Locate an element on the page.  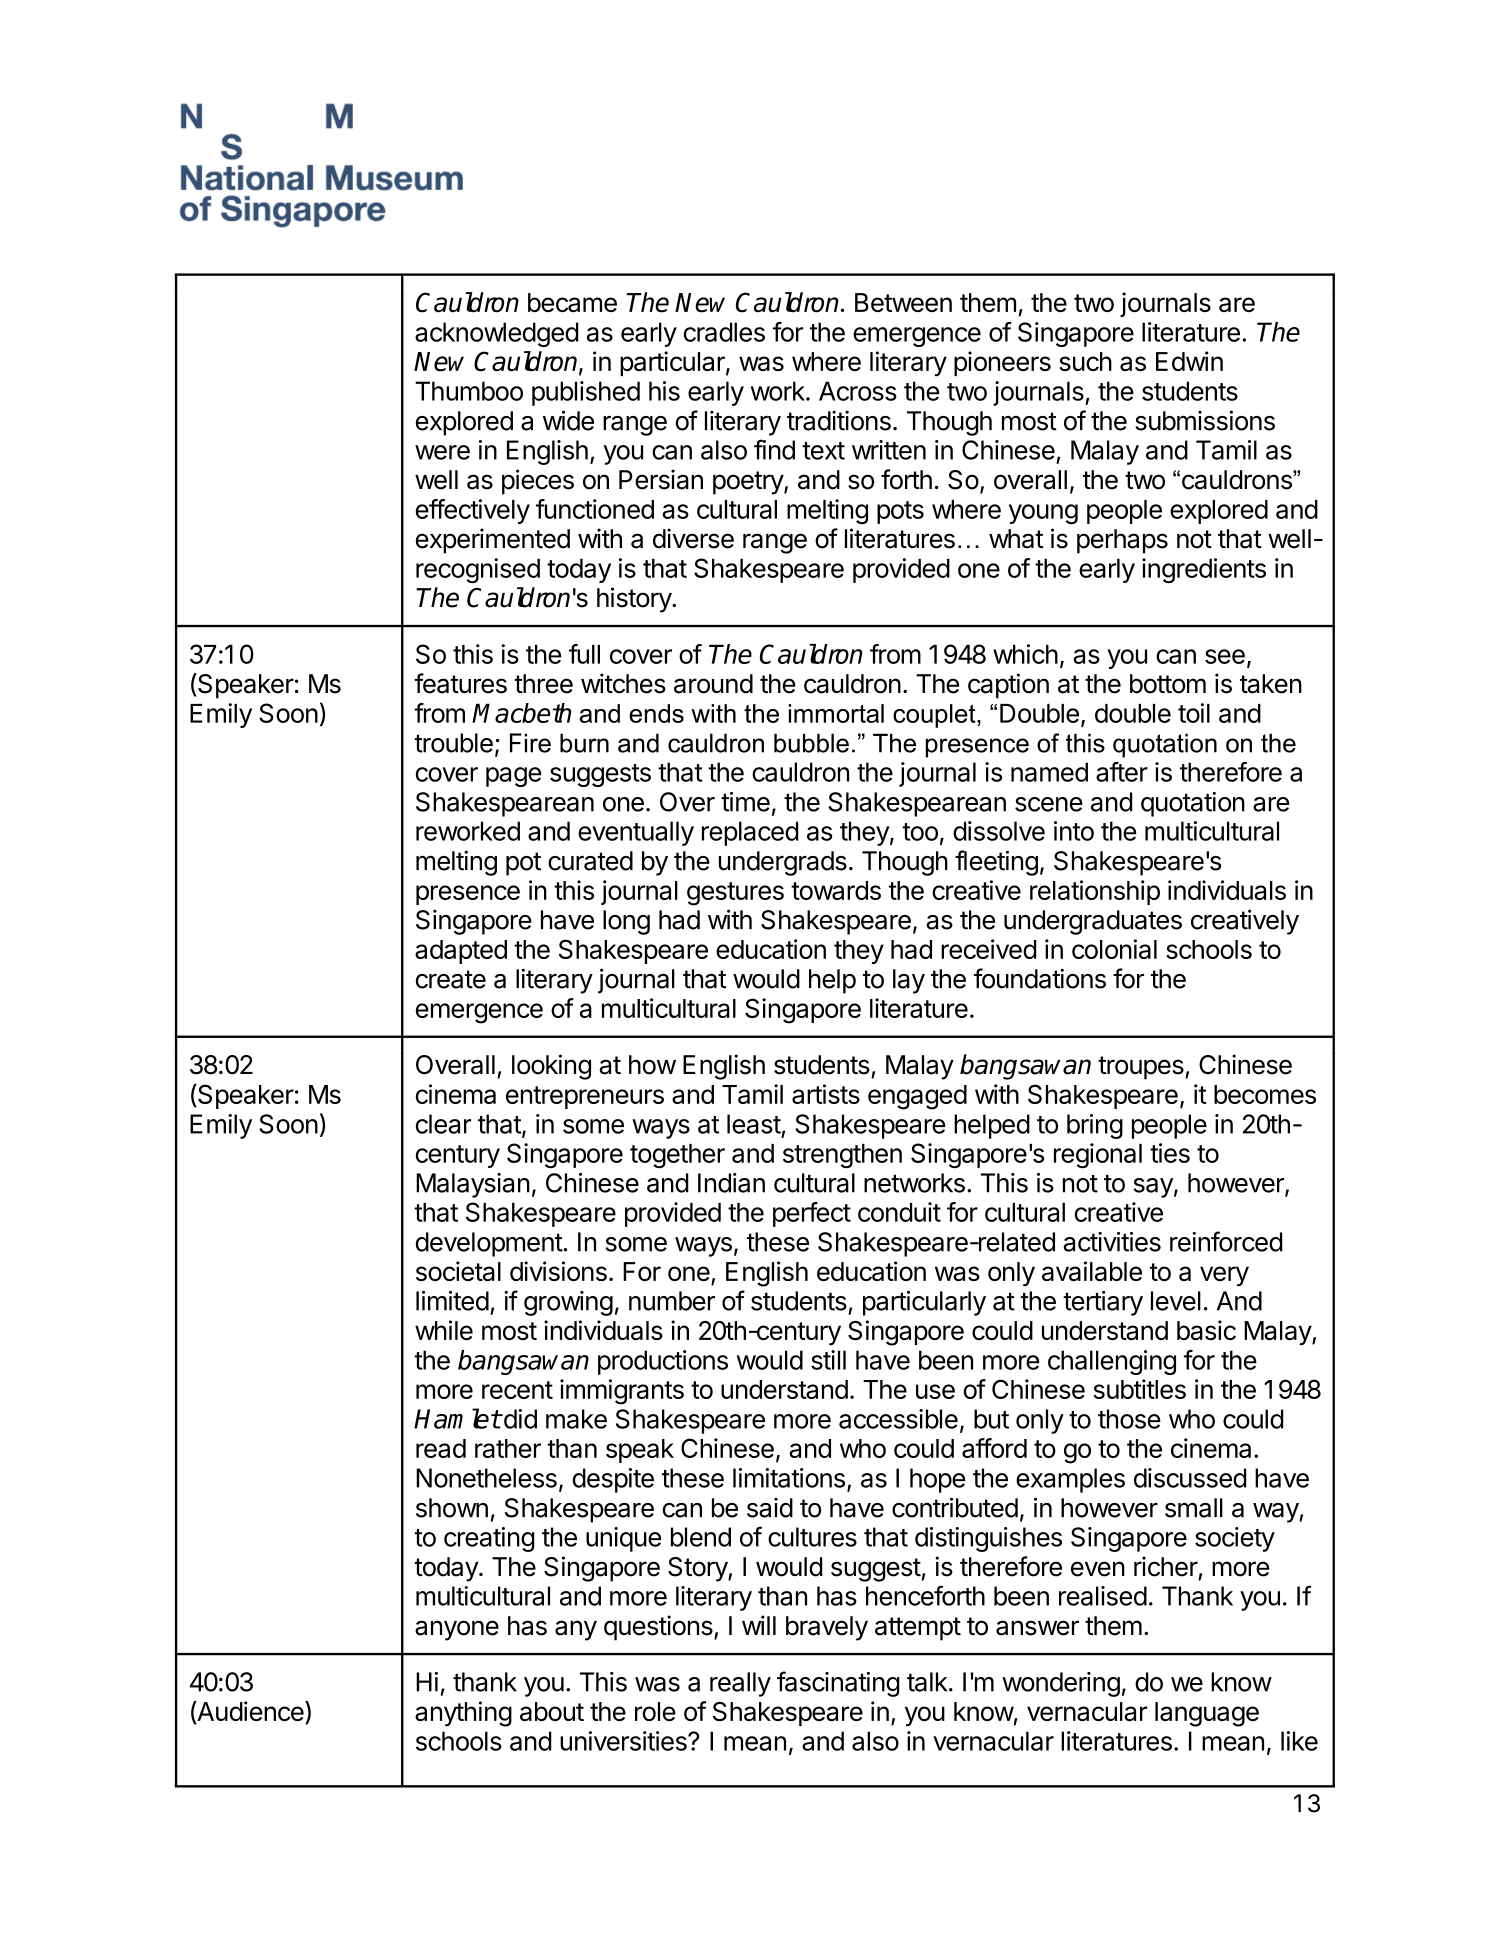
divisions is located at coordinates (558, 1271).
